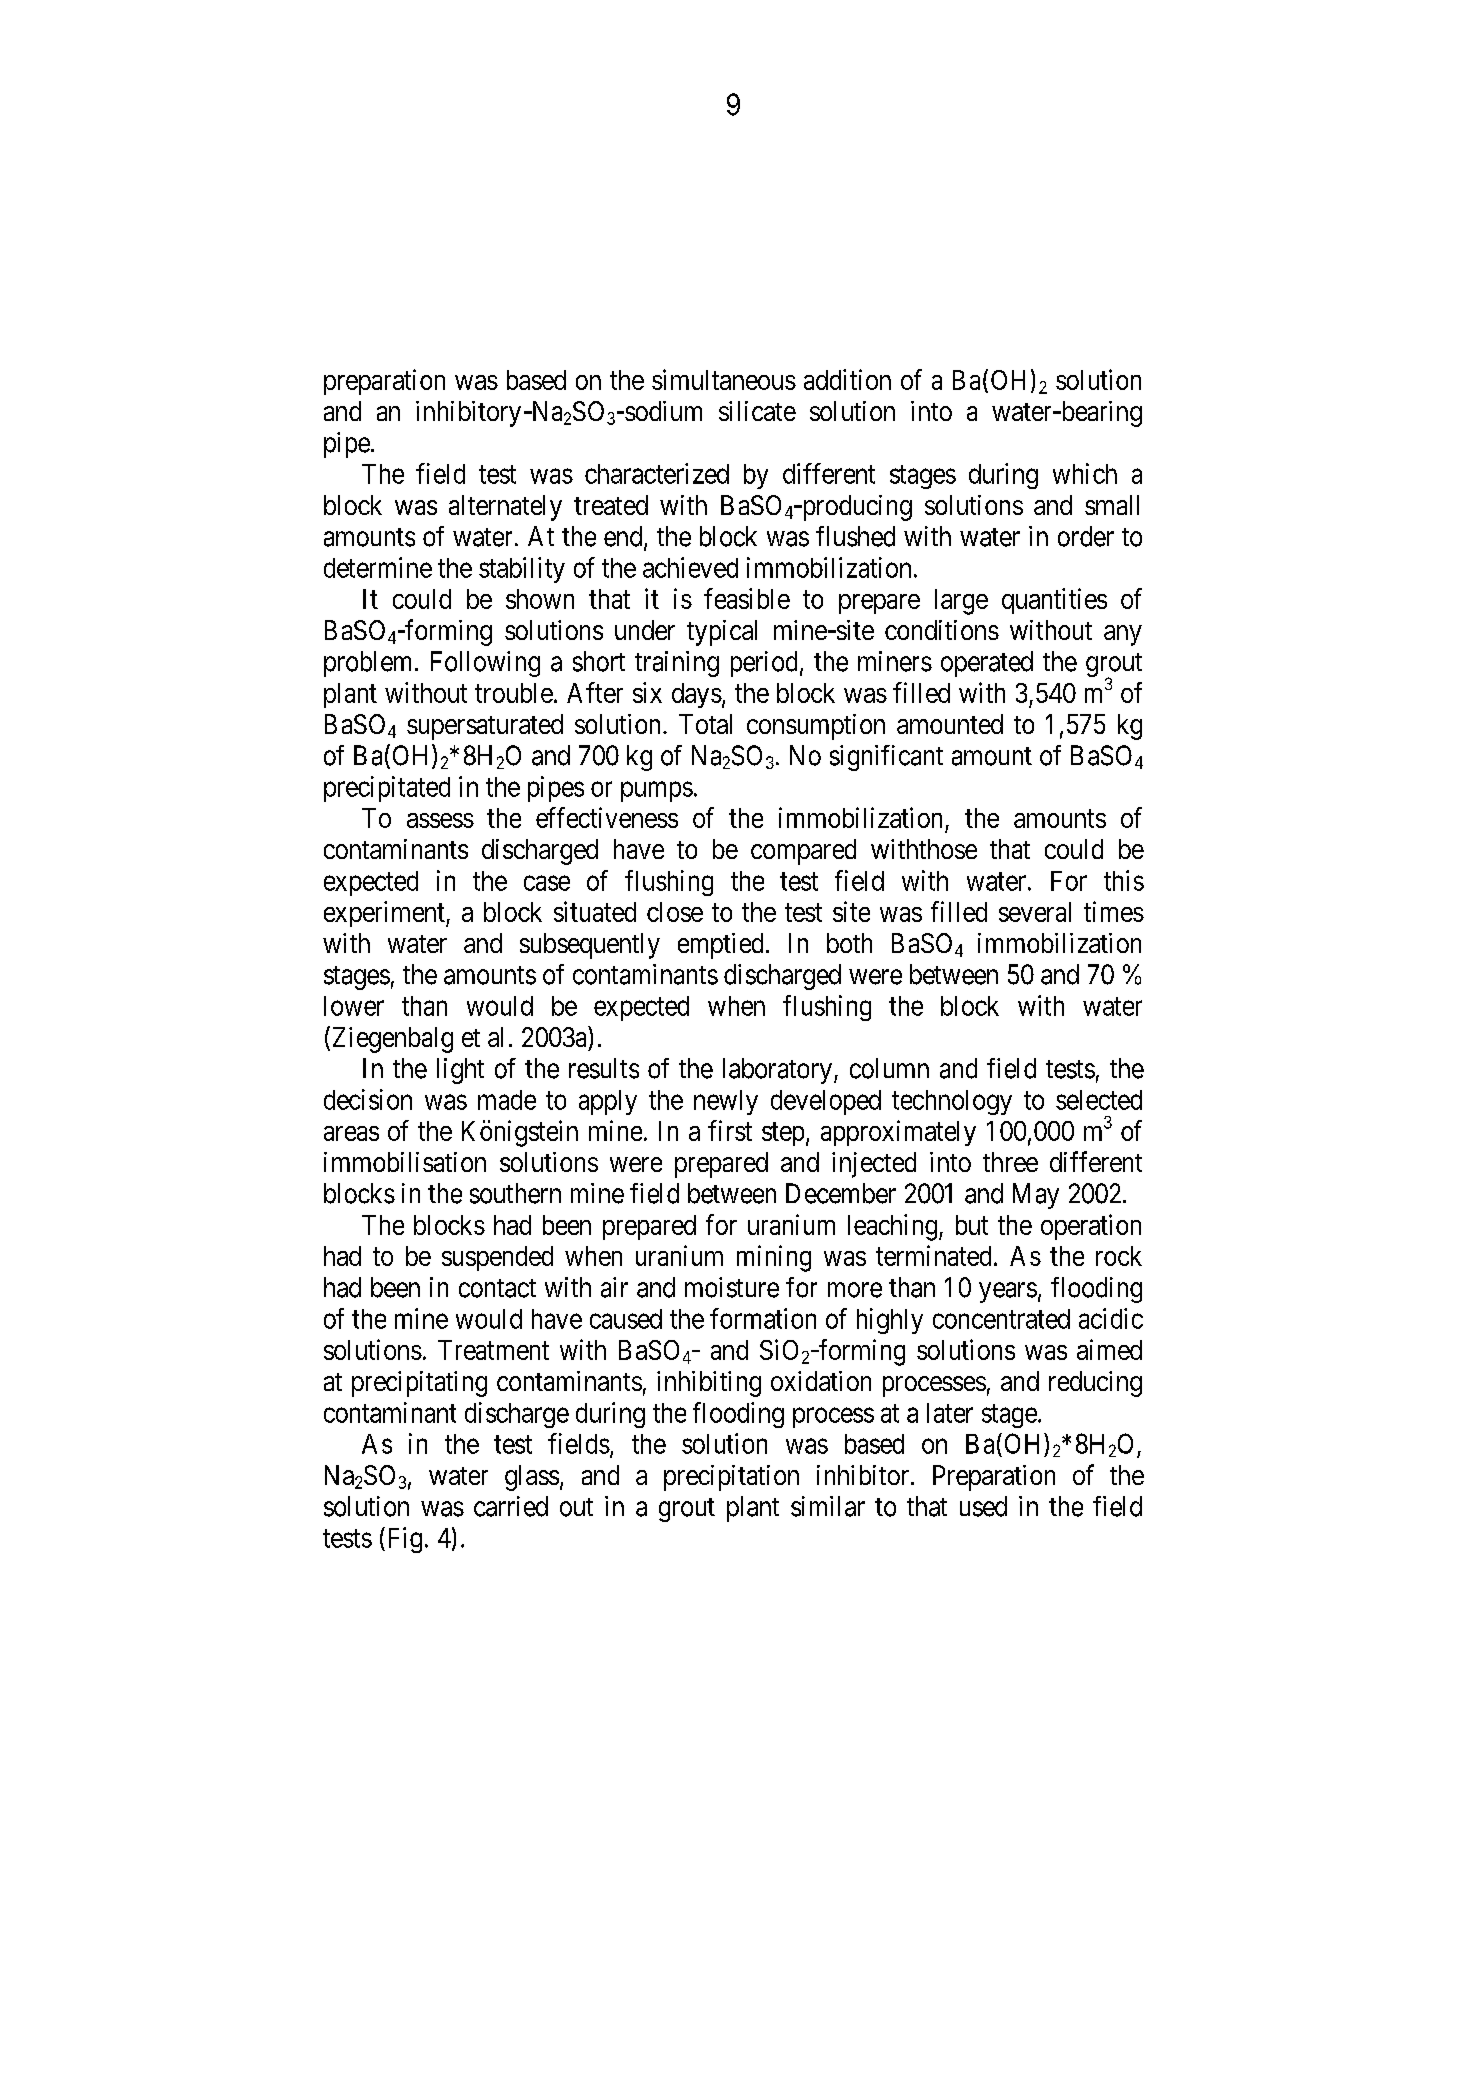 Image resolution: width=1472 pixels, height=2083 pixels. Describe the element at coordinates (505, 508) in the document. I see `alternately` at that location.
